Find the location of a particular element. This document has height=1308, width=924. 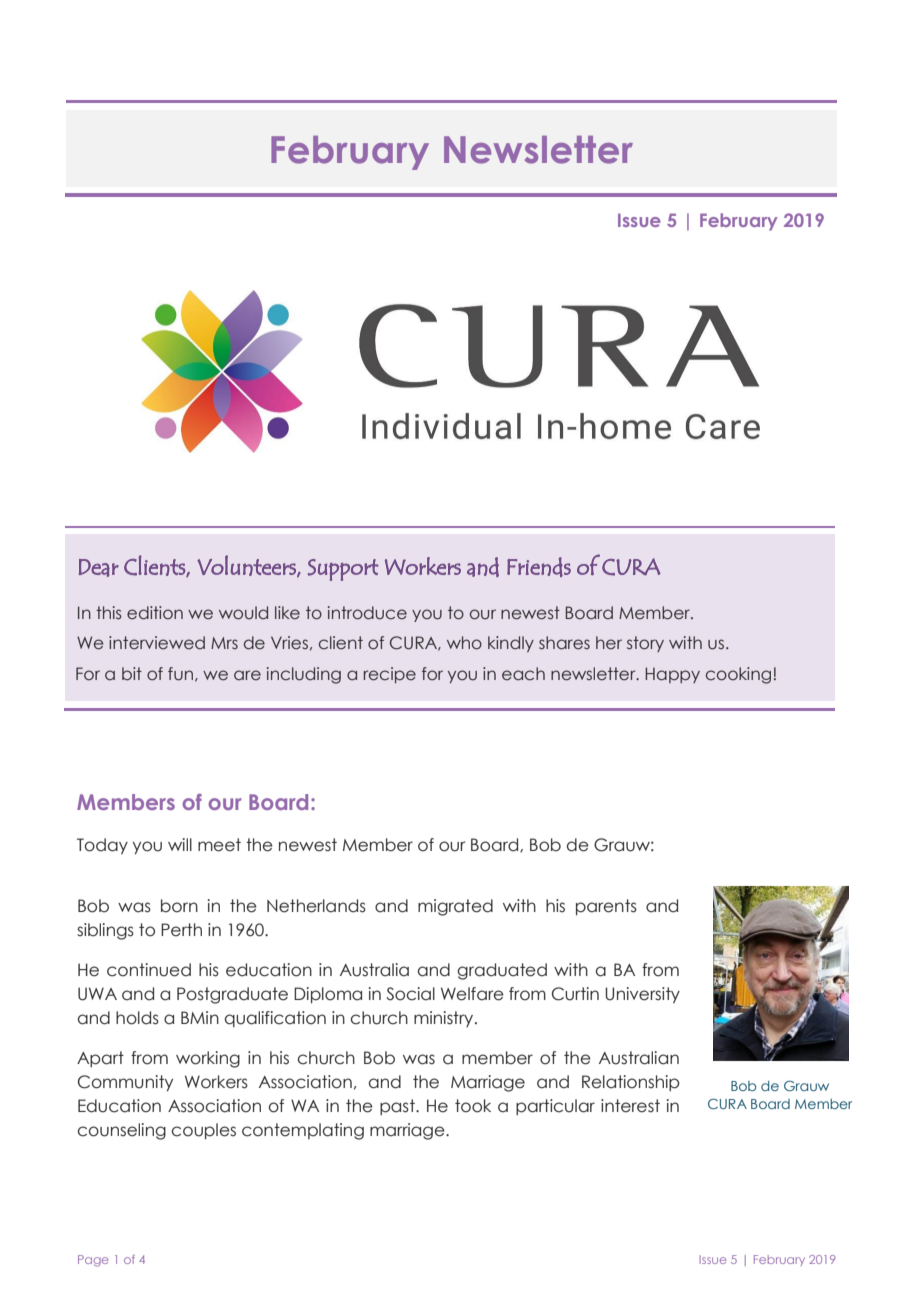

interest is located at coordinates (630, 1106).
